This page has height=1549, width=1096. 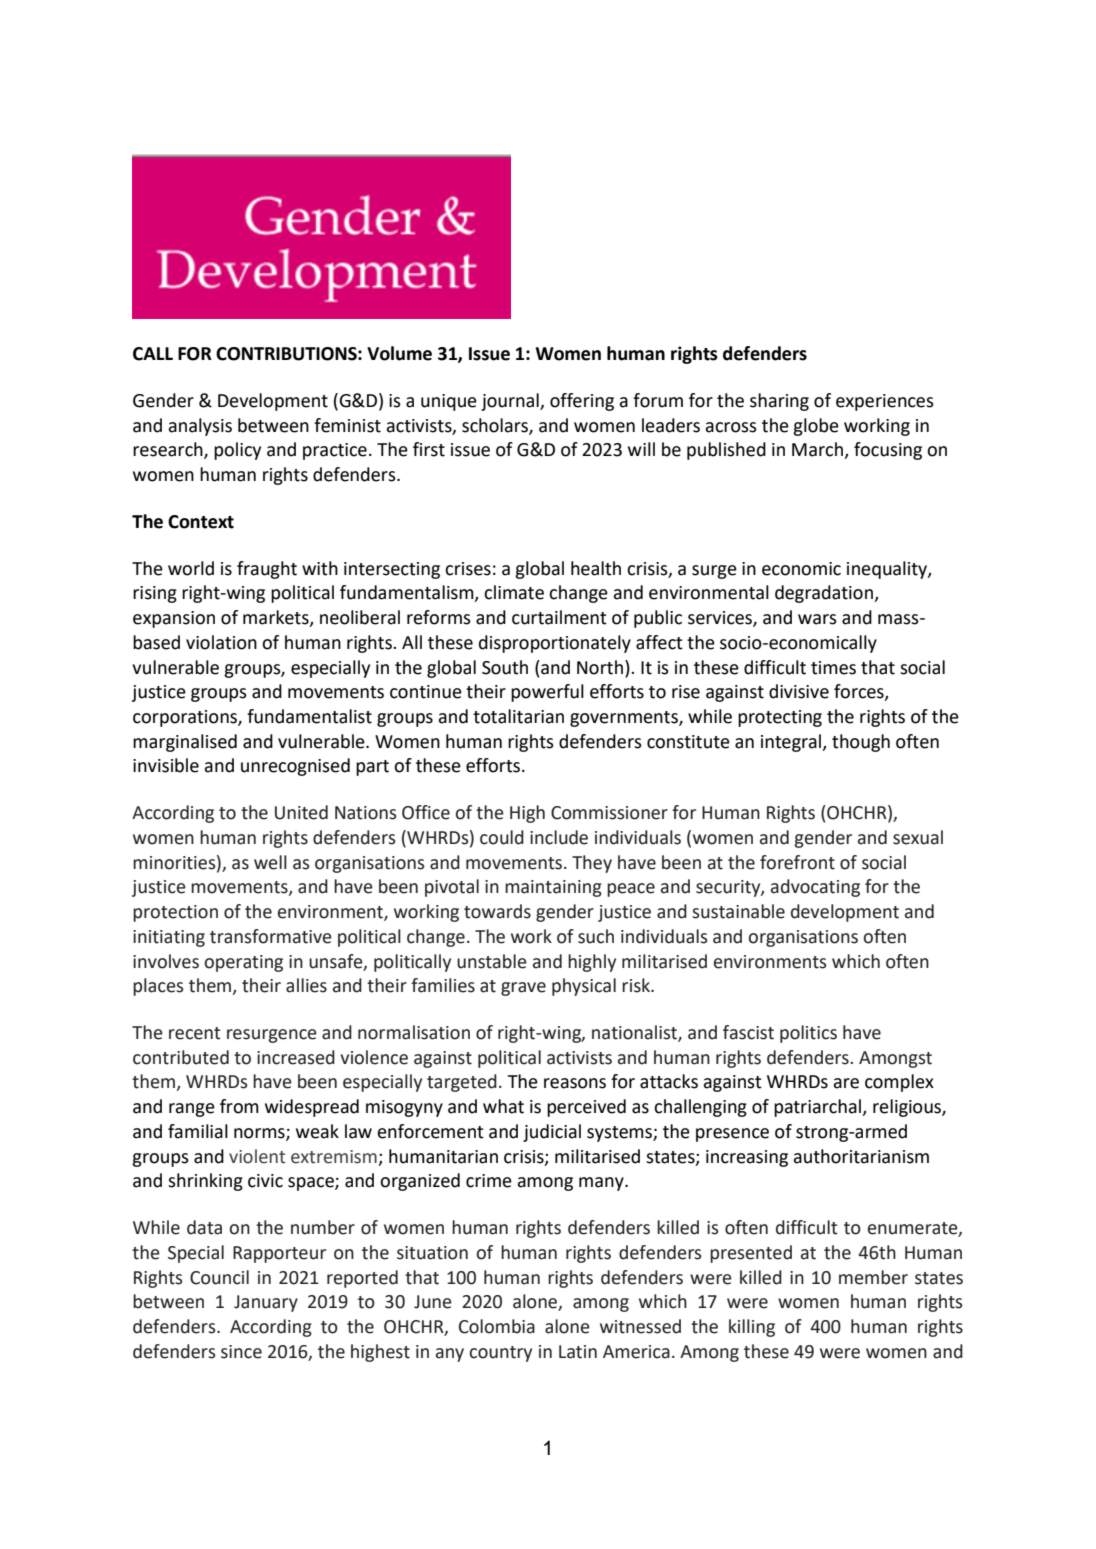 What do you see at coordinates (797, 862) in the page?
I see `forefront` at bounding box center [797, 862].
